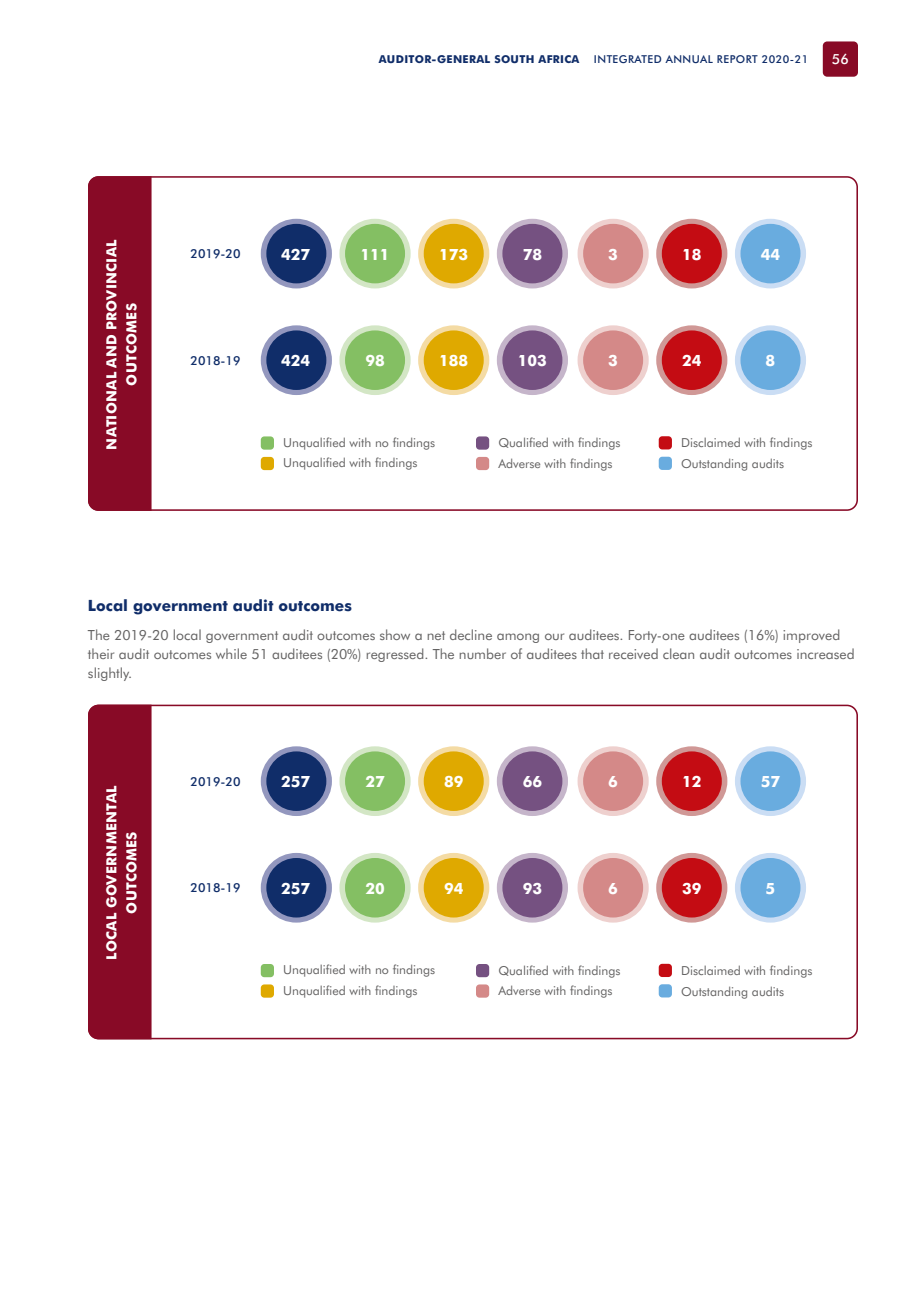 The image size is (924, 1308). Describe the element at coordinates (737, 59) in the screenshot. I see `REPORT` at that location.
